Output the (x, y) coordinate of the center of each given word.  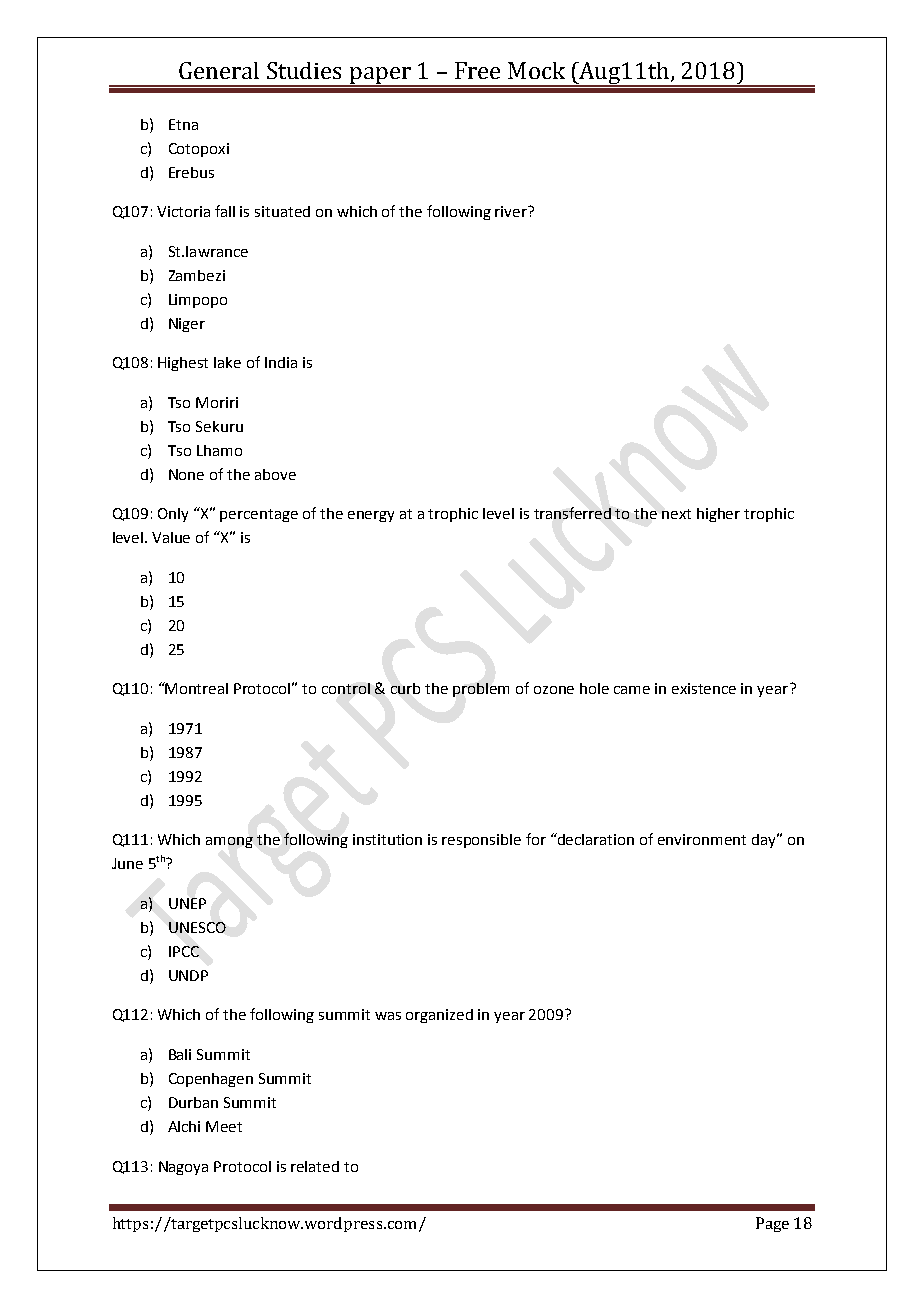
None (186, 474)
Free (477, 70)
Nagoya (183, 1168)
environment (702, 839)
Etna (183, 124)
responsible (481, 841)
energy (371, 516)
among (229, 842)
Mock (536, 70)
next (676, 514)
